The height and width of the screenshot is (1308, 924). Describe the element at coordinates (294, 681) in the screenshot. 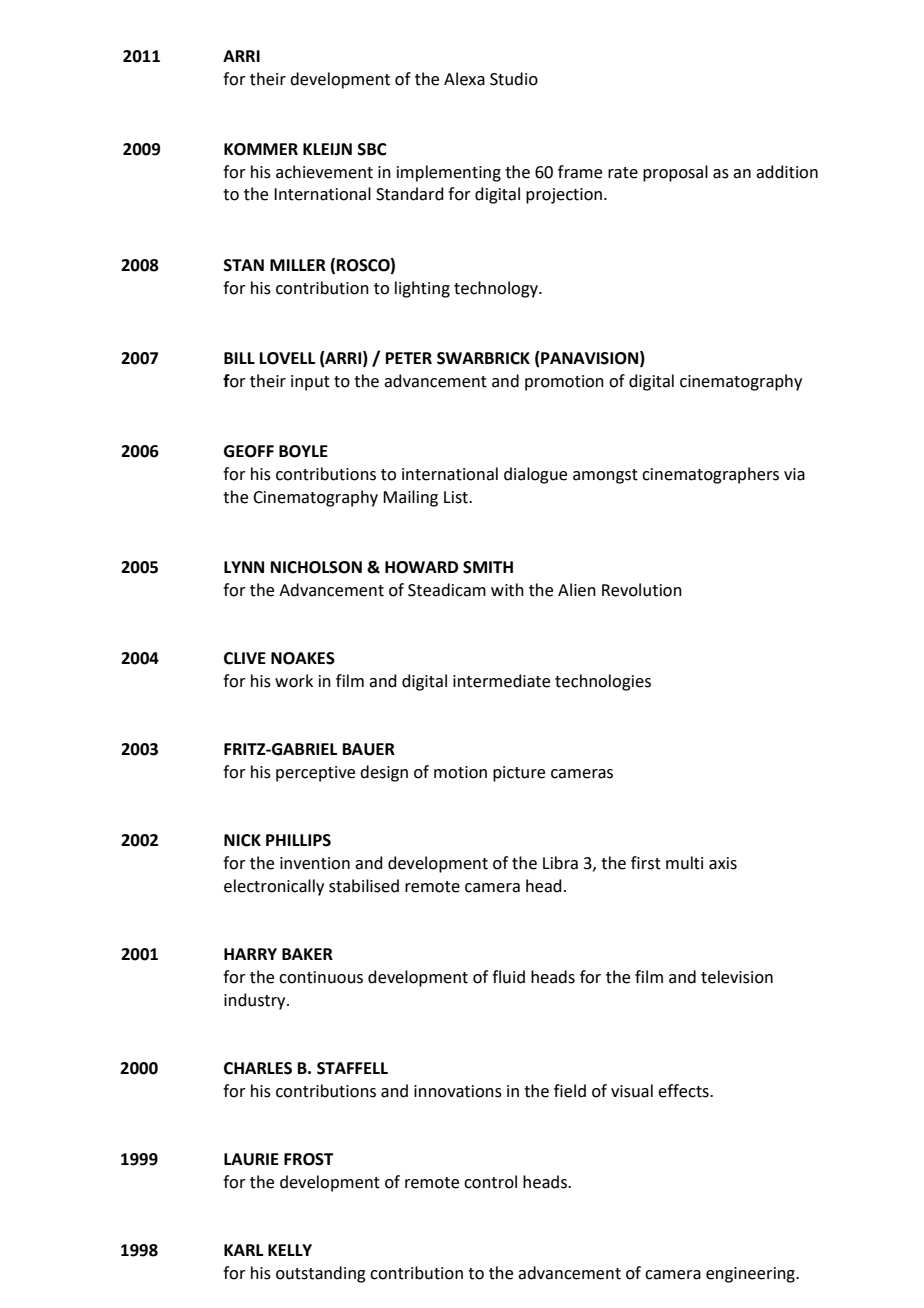

I see `work` at that location.
